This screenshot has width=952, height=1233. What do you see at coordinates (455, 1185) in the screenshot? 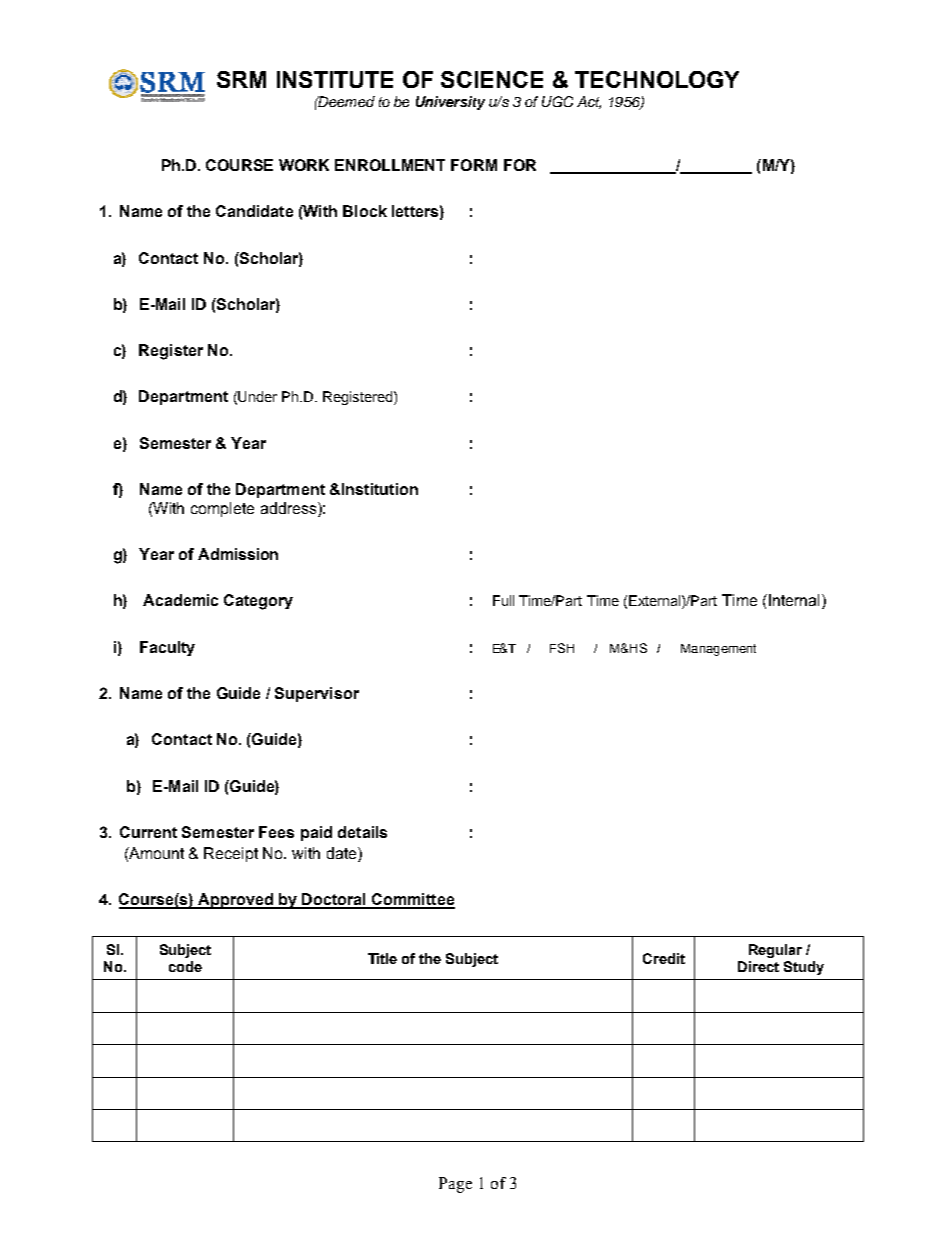
I see `Page` at bounding box center [455, 1185].
